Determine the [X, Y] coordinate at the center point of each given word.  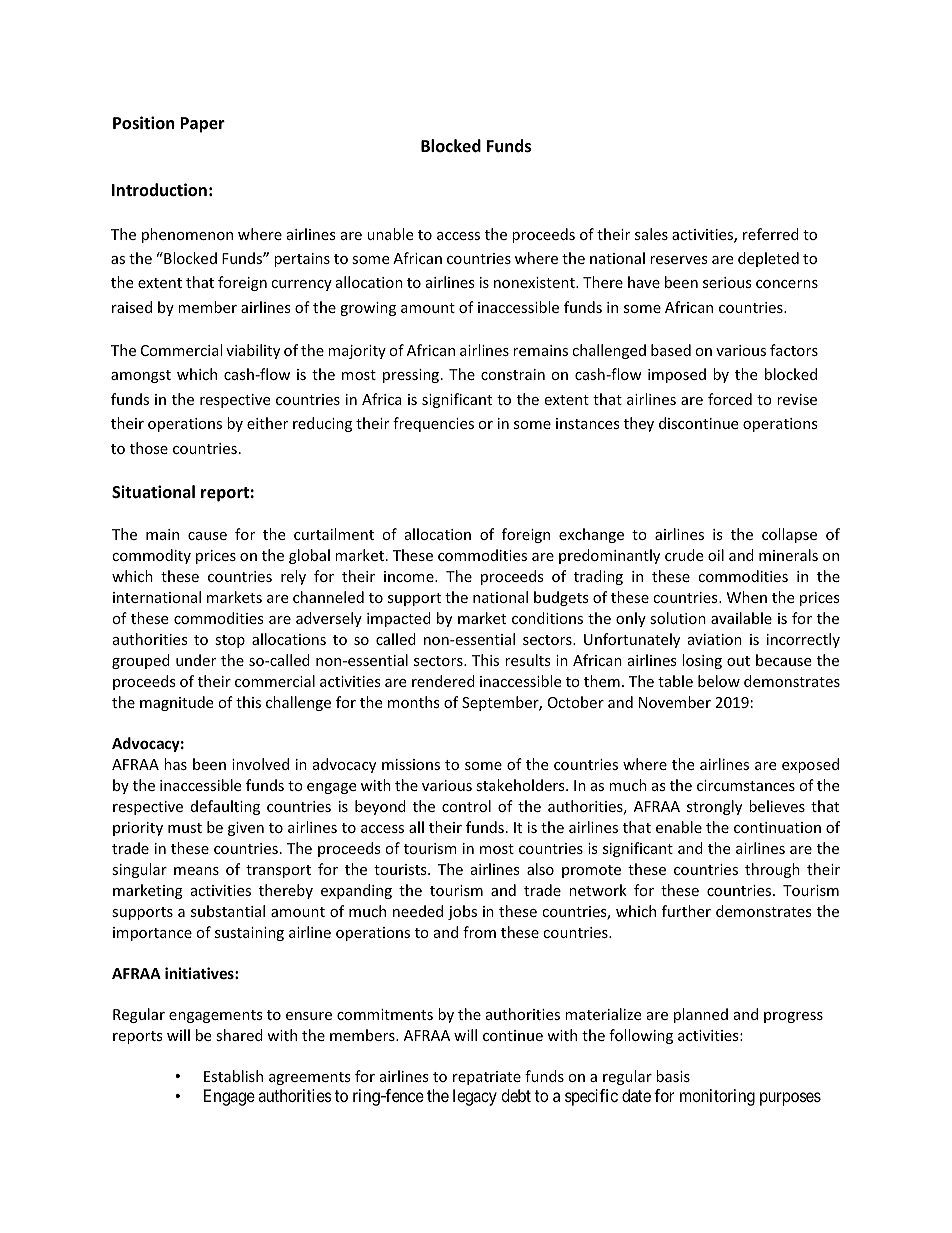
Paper [202, 125]
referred [771, 234]
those [149, 448]
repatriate [487, 1078]
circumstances [746, 785]
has [175, 764]
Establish [233, 1076]
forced [730, 399]
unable [390, 234]
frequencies [433, 424]
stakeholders [521, 785]
